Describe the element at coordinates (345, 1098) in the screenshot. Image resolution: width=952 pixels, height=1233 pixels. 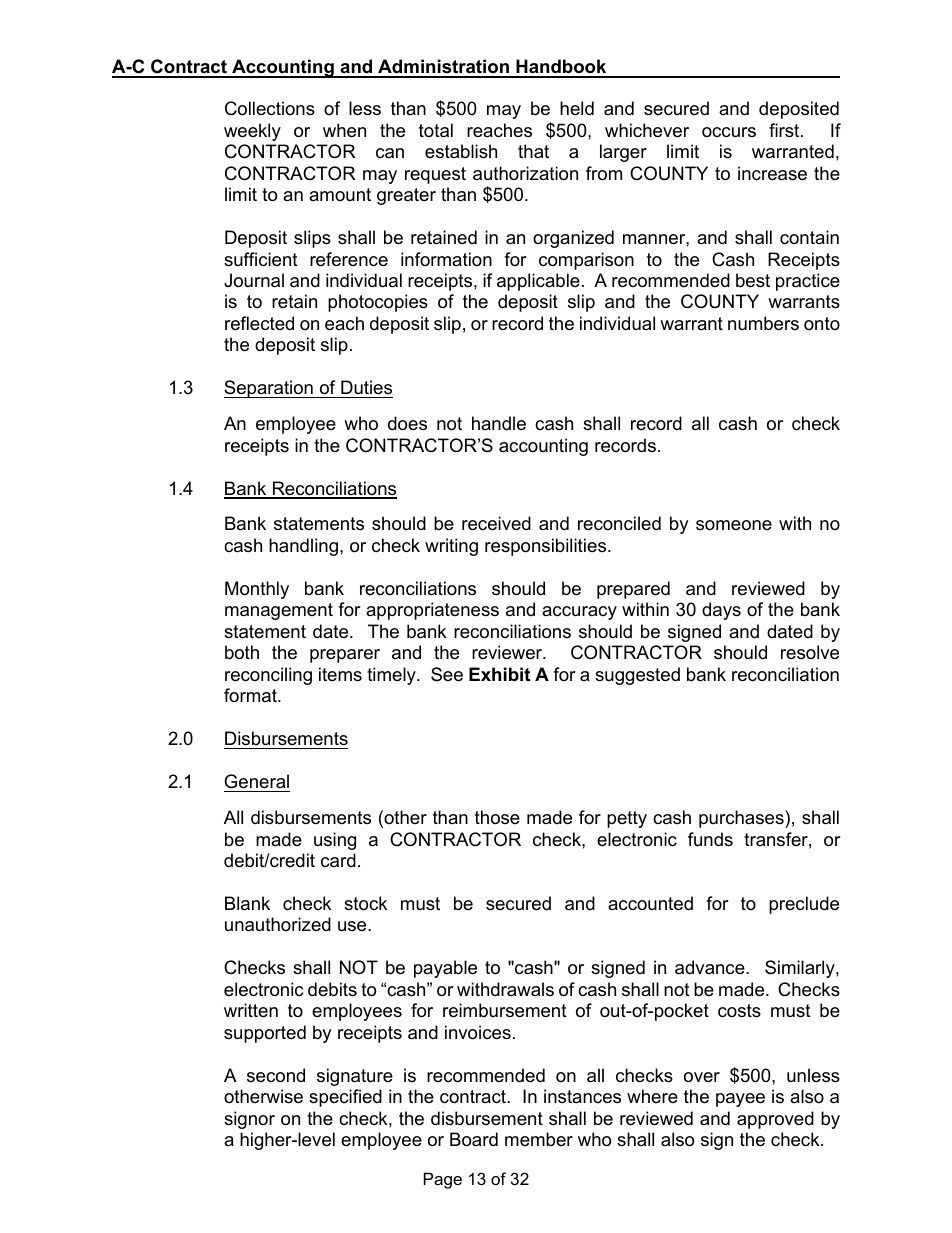
I see `specified` at that location.
